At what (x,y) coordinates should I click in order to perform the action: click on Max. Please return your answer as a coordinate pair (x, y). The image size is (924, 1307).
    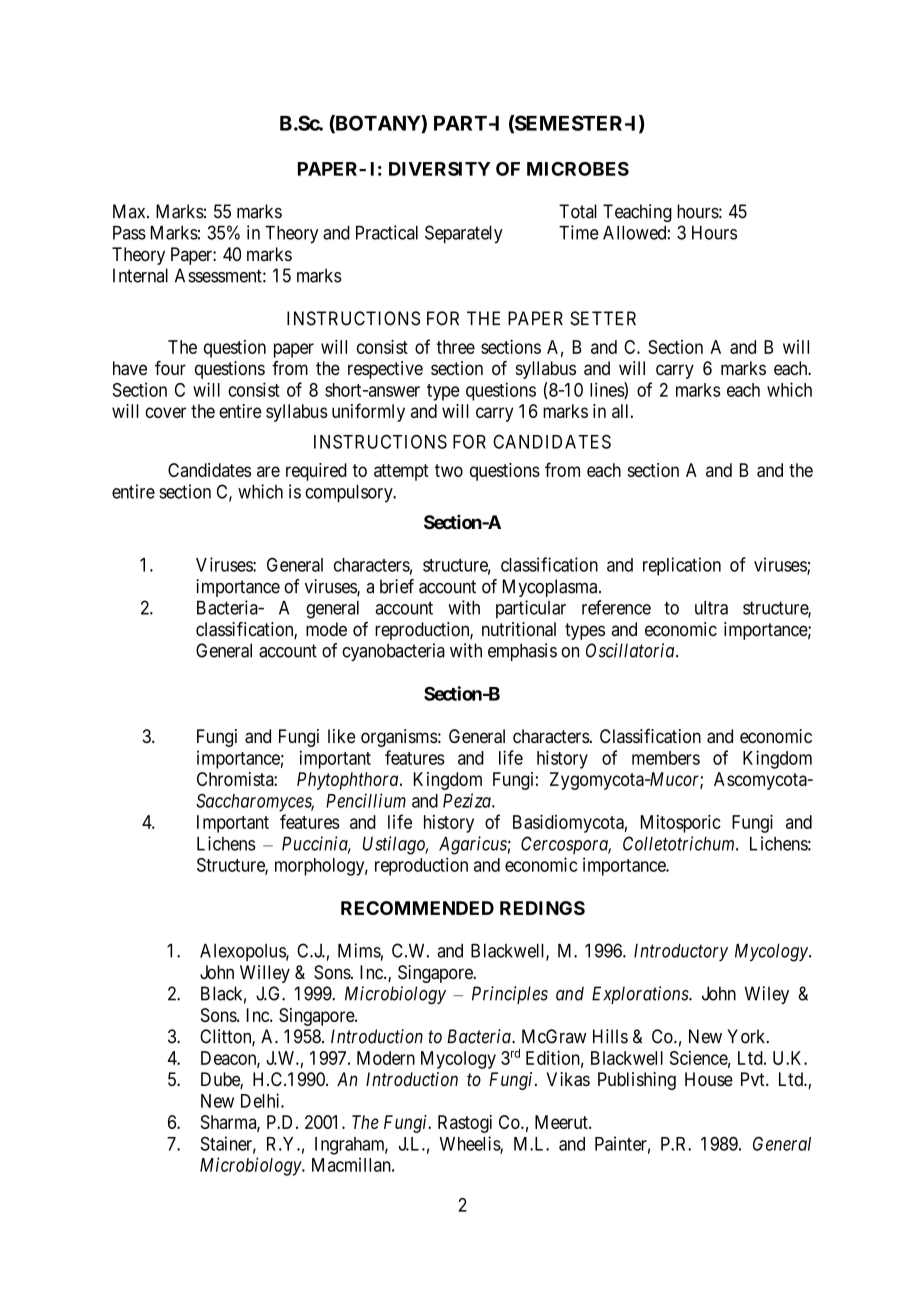
    Looking at the image, I should click on (130, 211).
